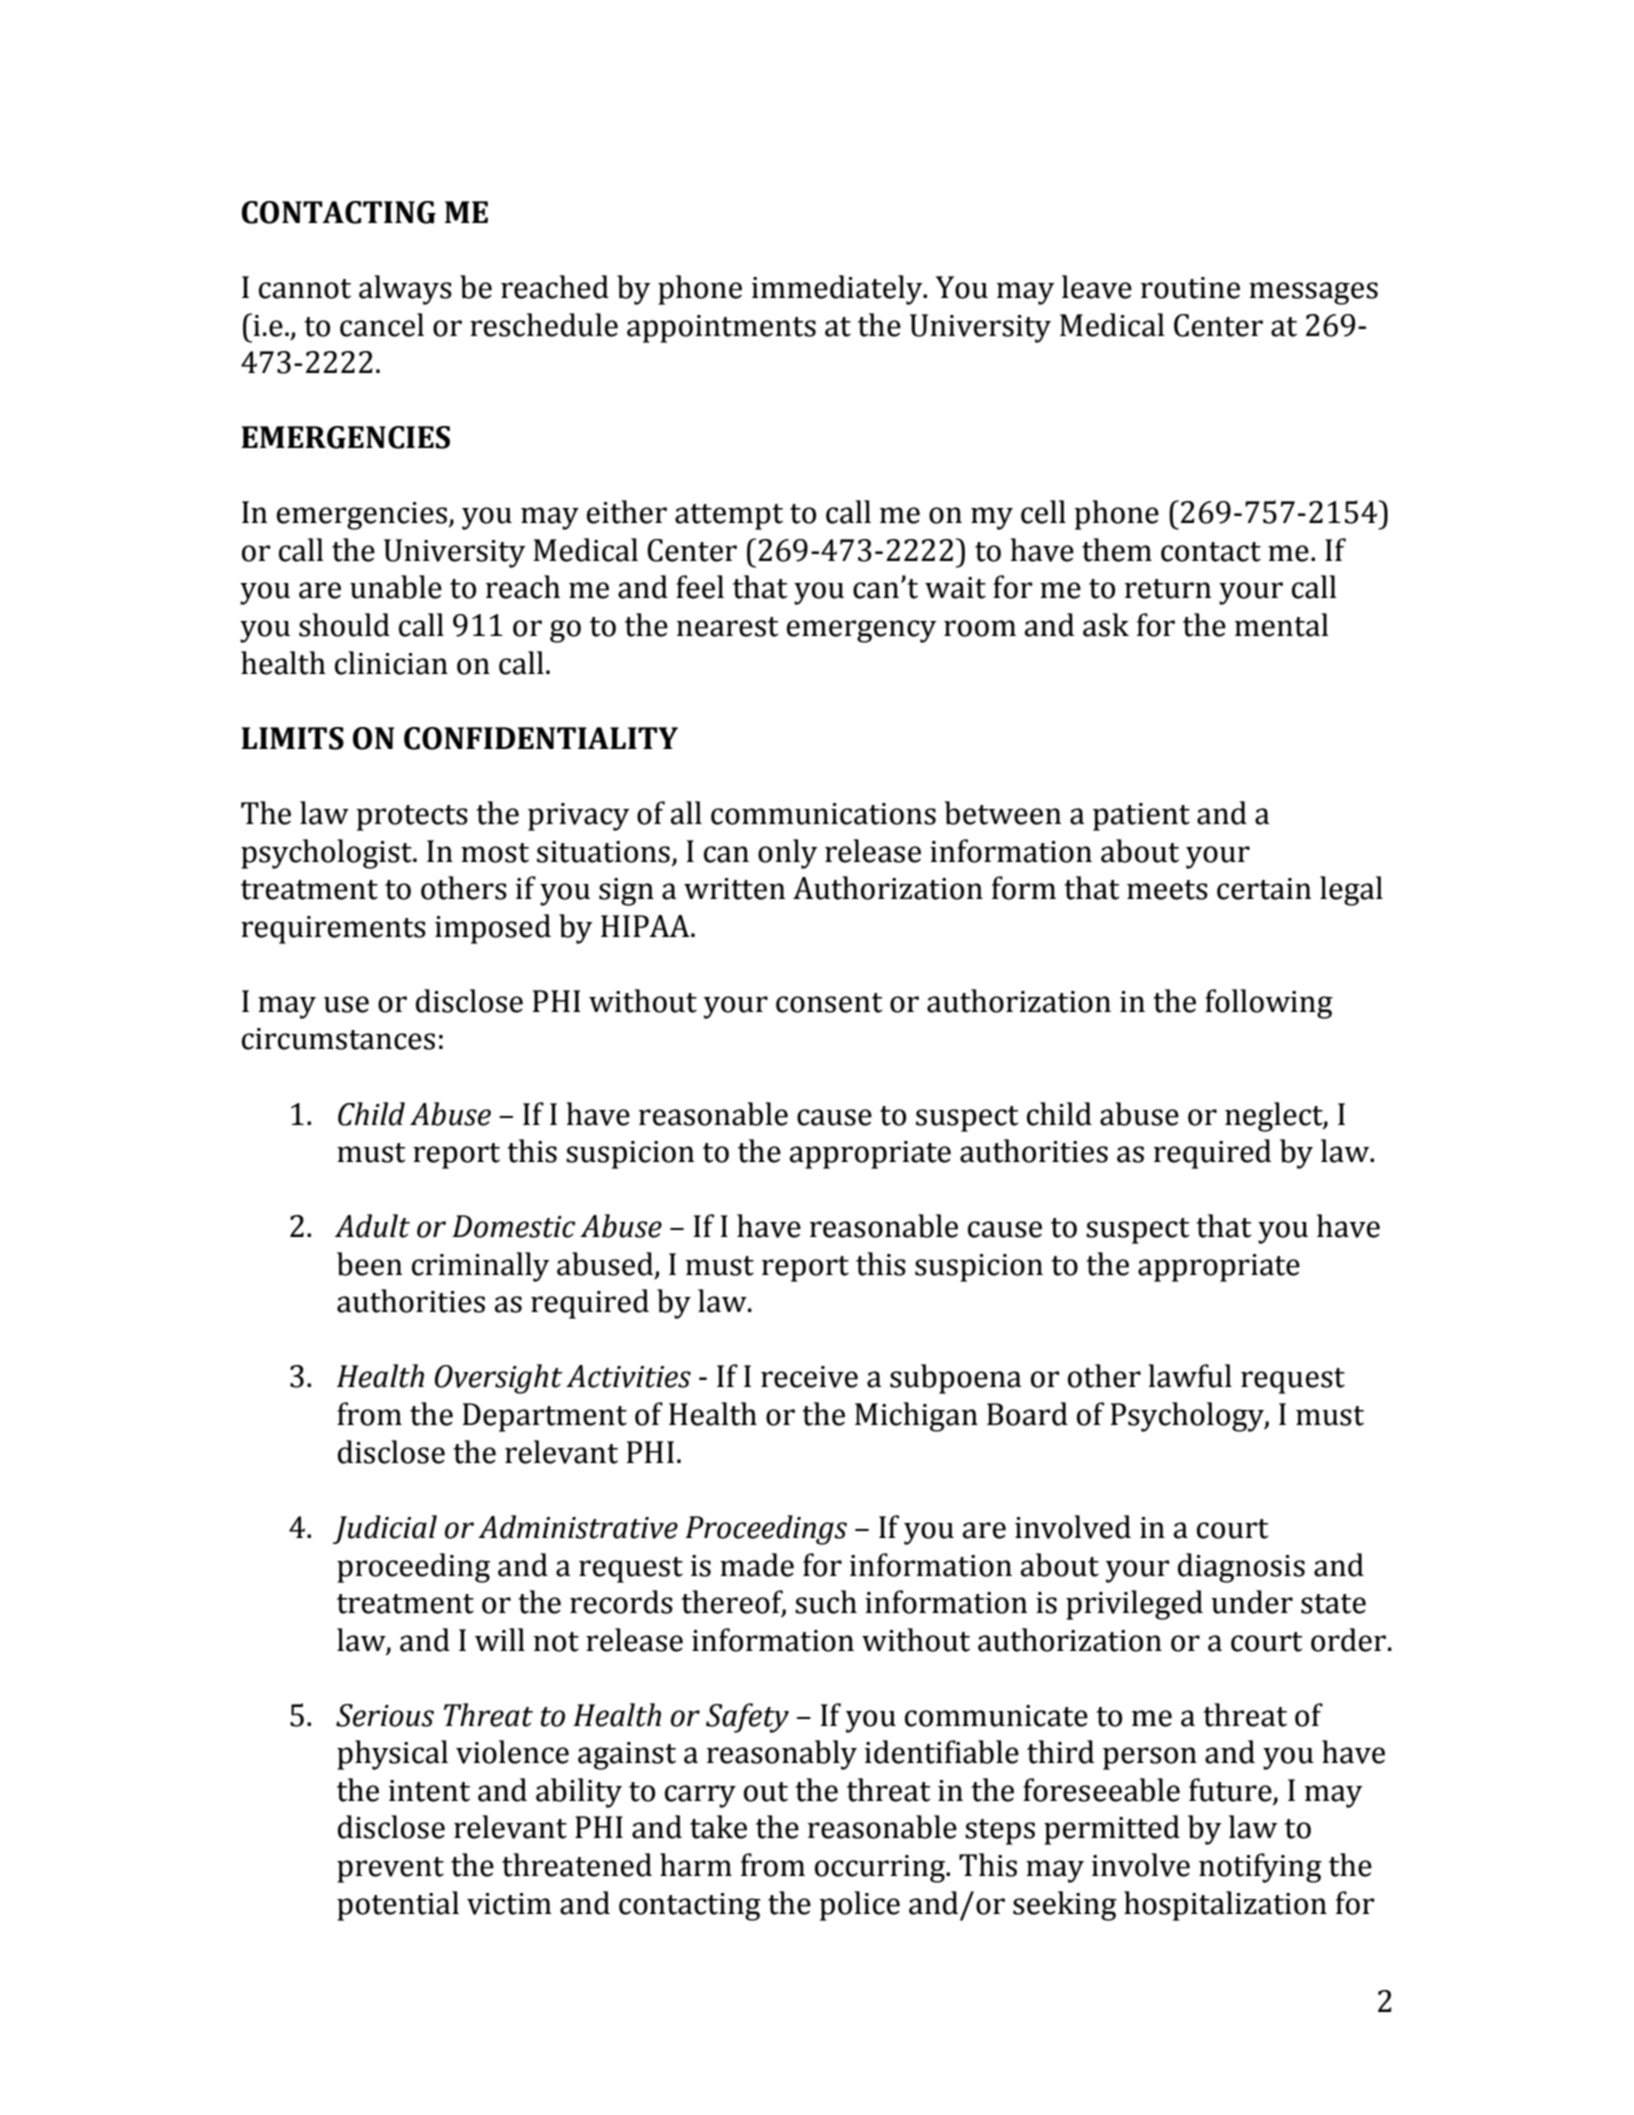  What do you see at coordinates (1190, 288) in the screenshot?
I see `routine` at bounding box center [1190, 288].
